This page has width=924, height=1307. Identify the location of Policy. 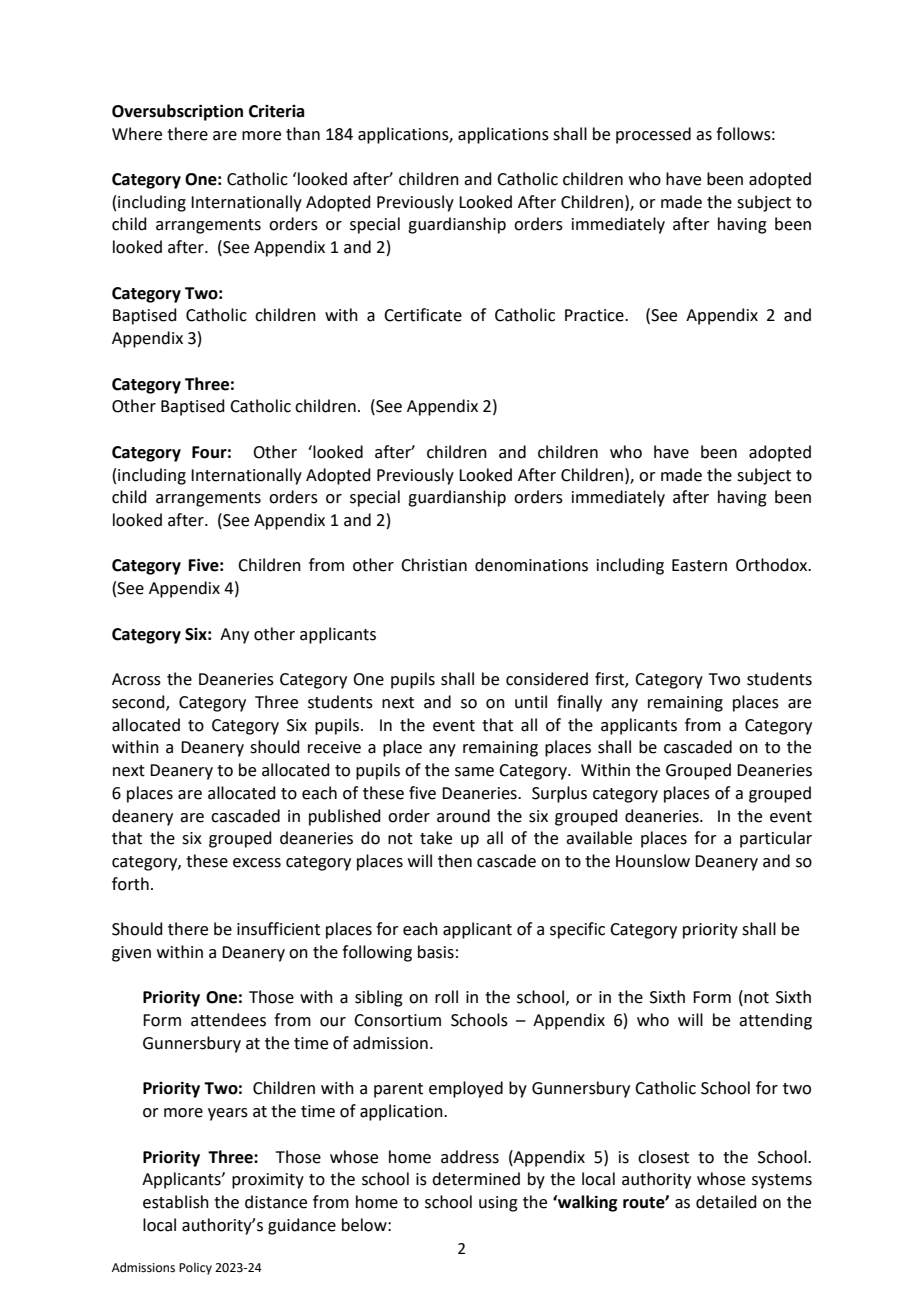
(195, 1268).
